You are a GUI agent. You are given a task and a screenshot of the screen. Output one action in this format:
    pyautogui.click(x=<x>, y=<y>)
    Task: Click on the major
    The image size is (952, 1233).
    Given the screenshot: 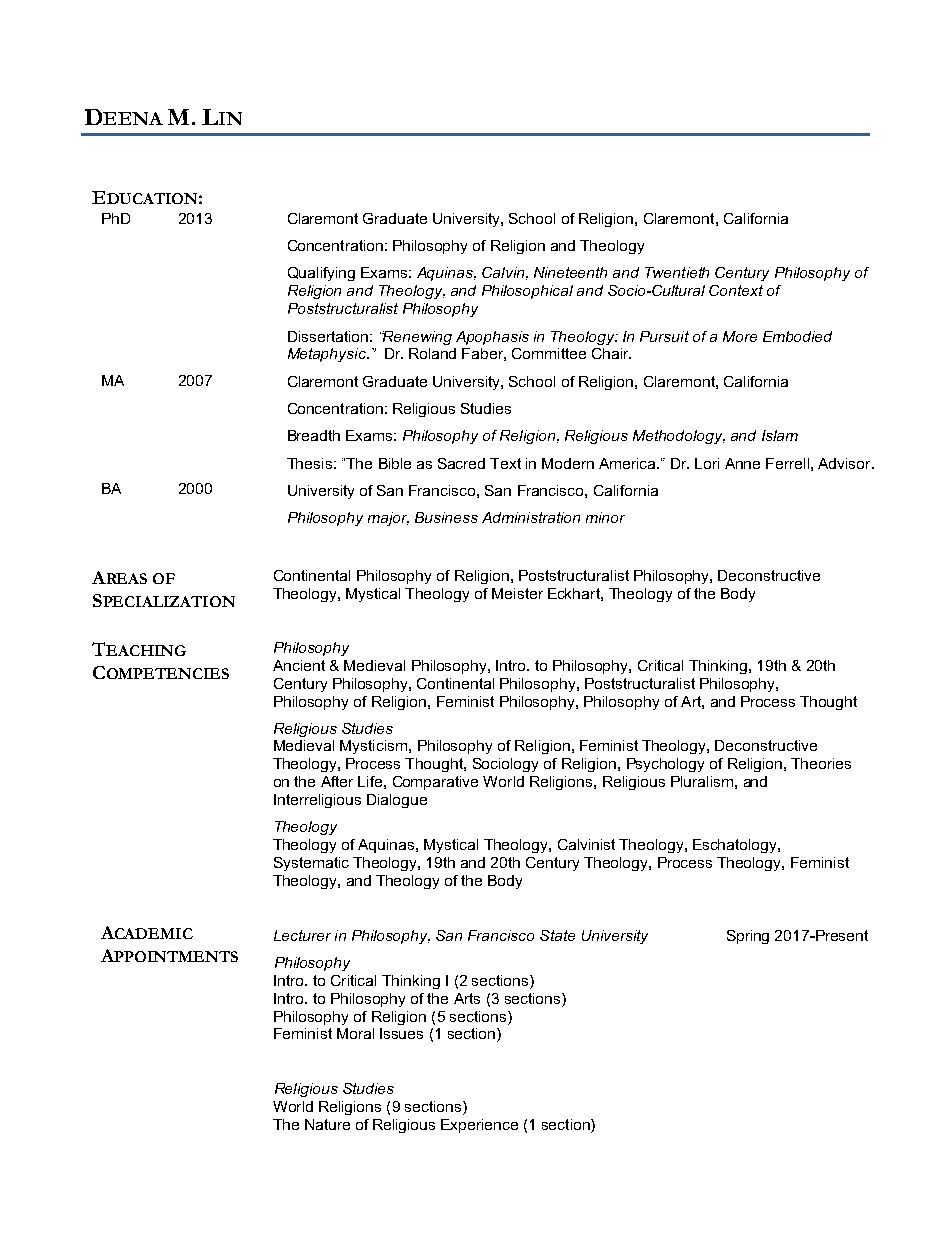 What is the action you would take?
    pyautogui.click(x=388, y=519)
